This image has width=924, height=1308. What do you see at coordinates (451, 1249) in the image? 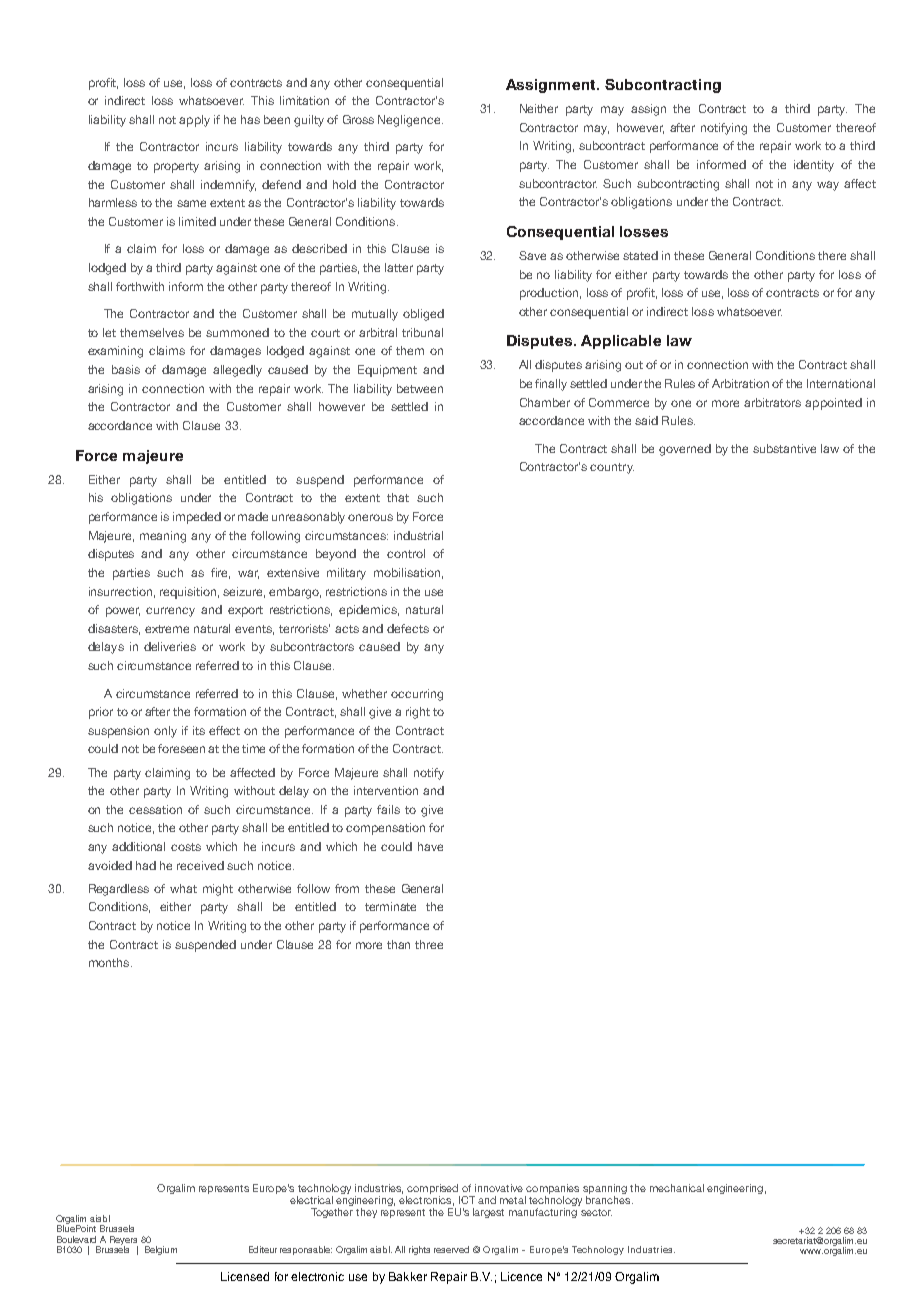
I see `reserved` at bounding box center [451, 1249].
